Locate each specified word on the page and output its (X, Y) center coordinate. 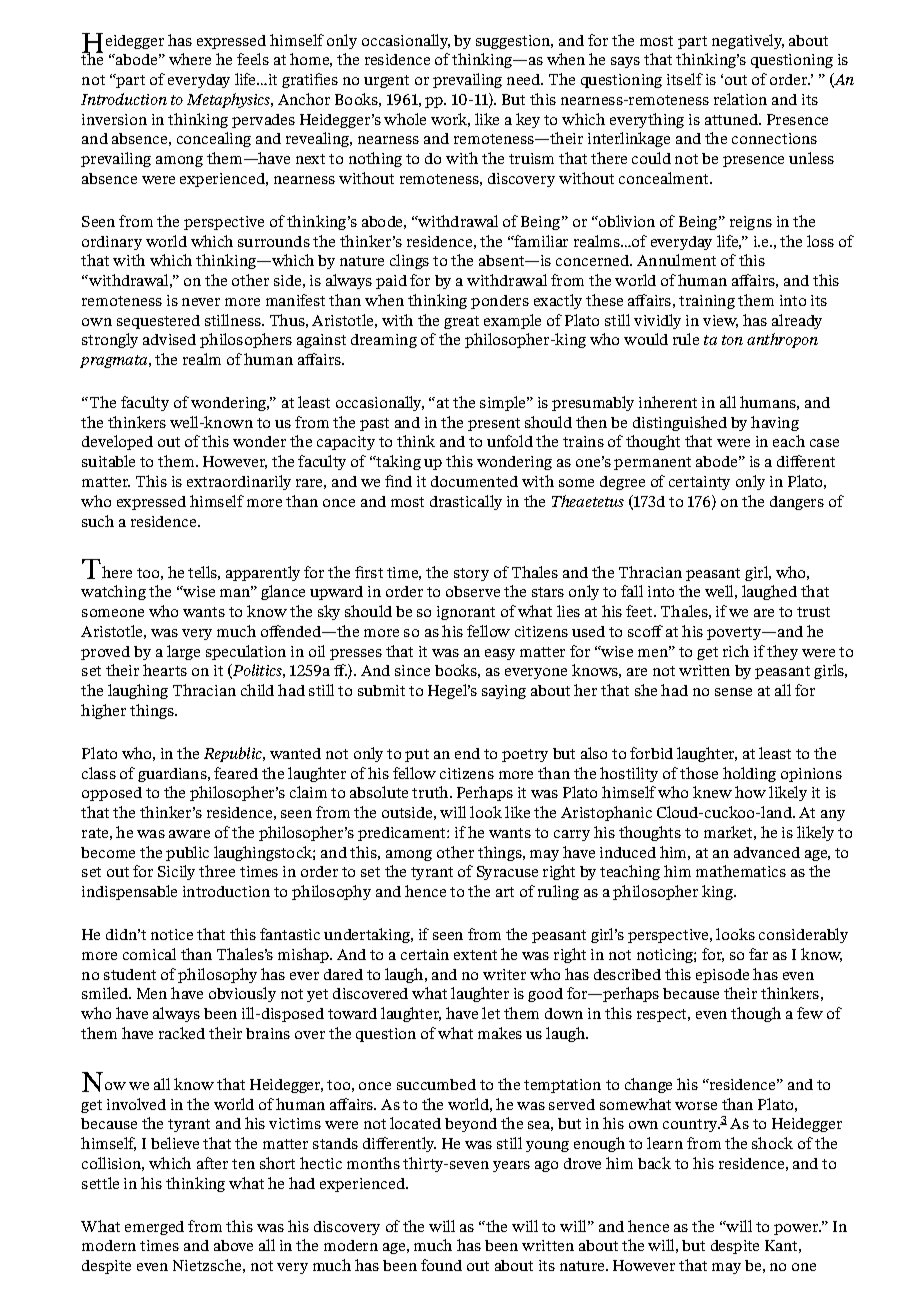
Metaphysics (229, 100)
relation (740, 99)
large (183, 652)
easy (500, 654)
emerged (154, 1228)
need (524, 79)
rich (736, 651)
